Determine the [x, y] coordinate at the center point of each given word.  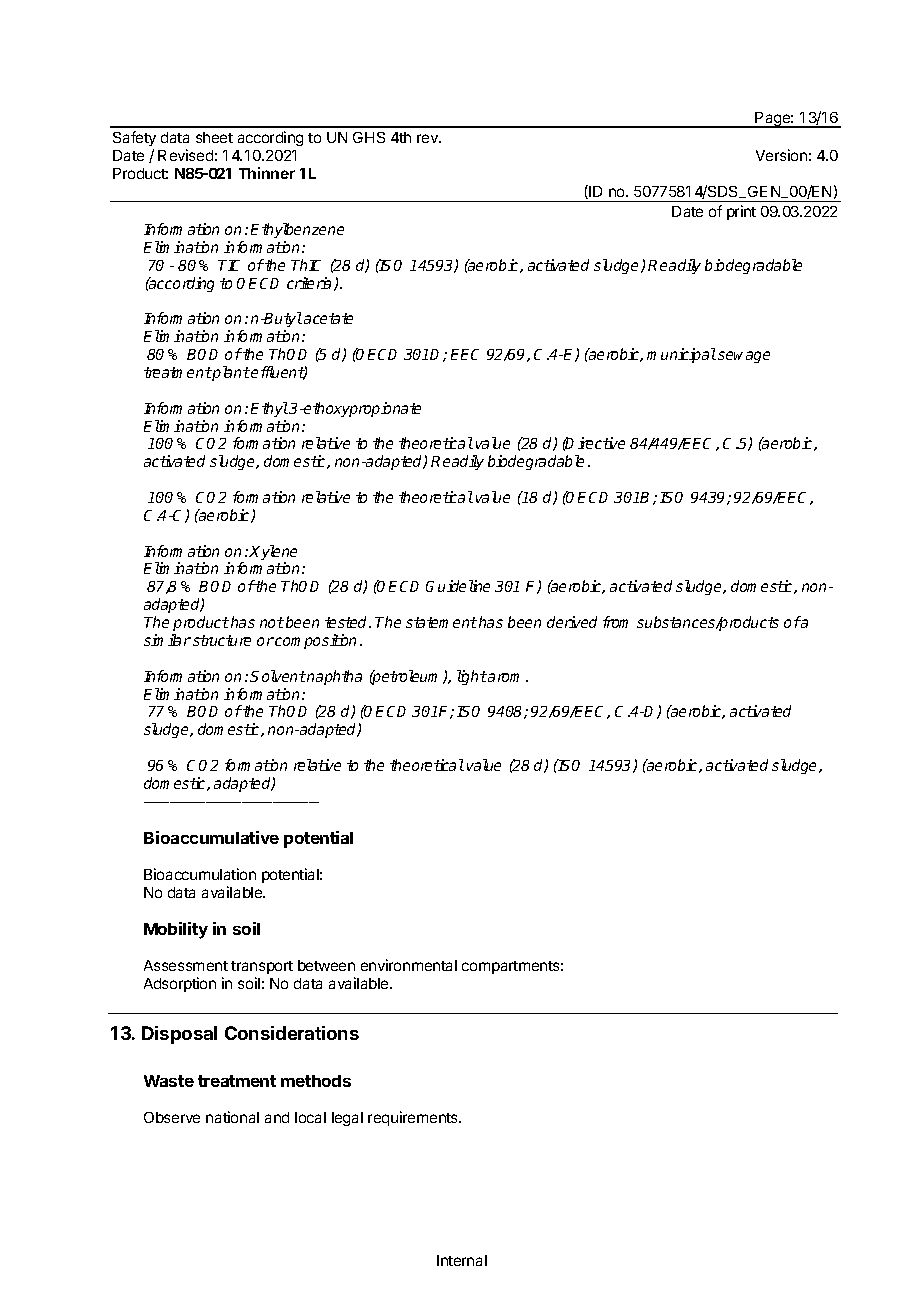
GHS [369, 137]
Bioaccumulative [211, 837]
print [741, 212]
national [232, 1117]
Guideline [458, 586]
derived [572, 622]
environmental [409, 965]
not [272, 622]
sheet [214, 137]
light [472, 677]
